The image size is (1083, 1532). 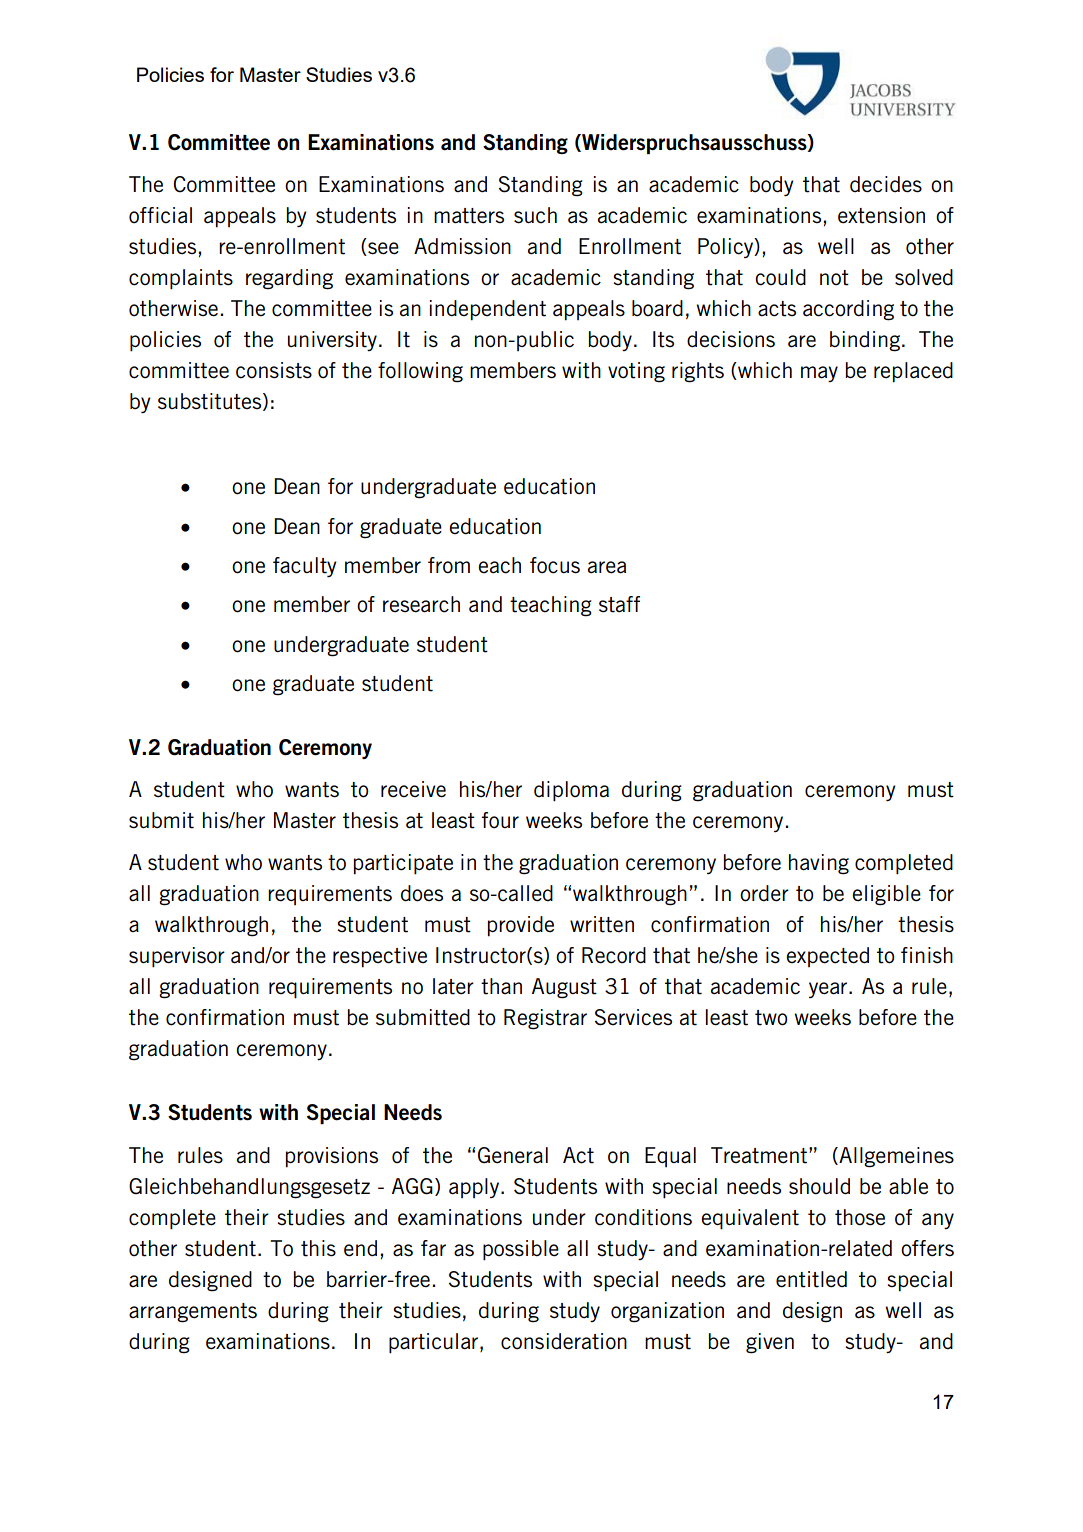 What do you see at coordinates (413, 789) in the image?
I see `receive` at bounding box center [413, 789].
